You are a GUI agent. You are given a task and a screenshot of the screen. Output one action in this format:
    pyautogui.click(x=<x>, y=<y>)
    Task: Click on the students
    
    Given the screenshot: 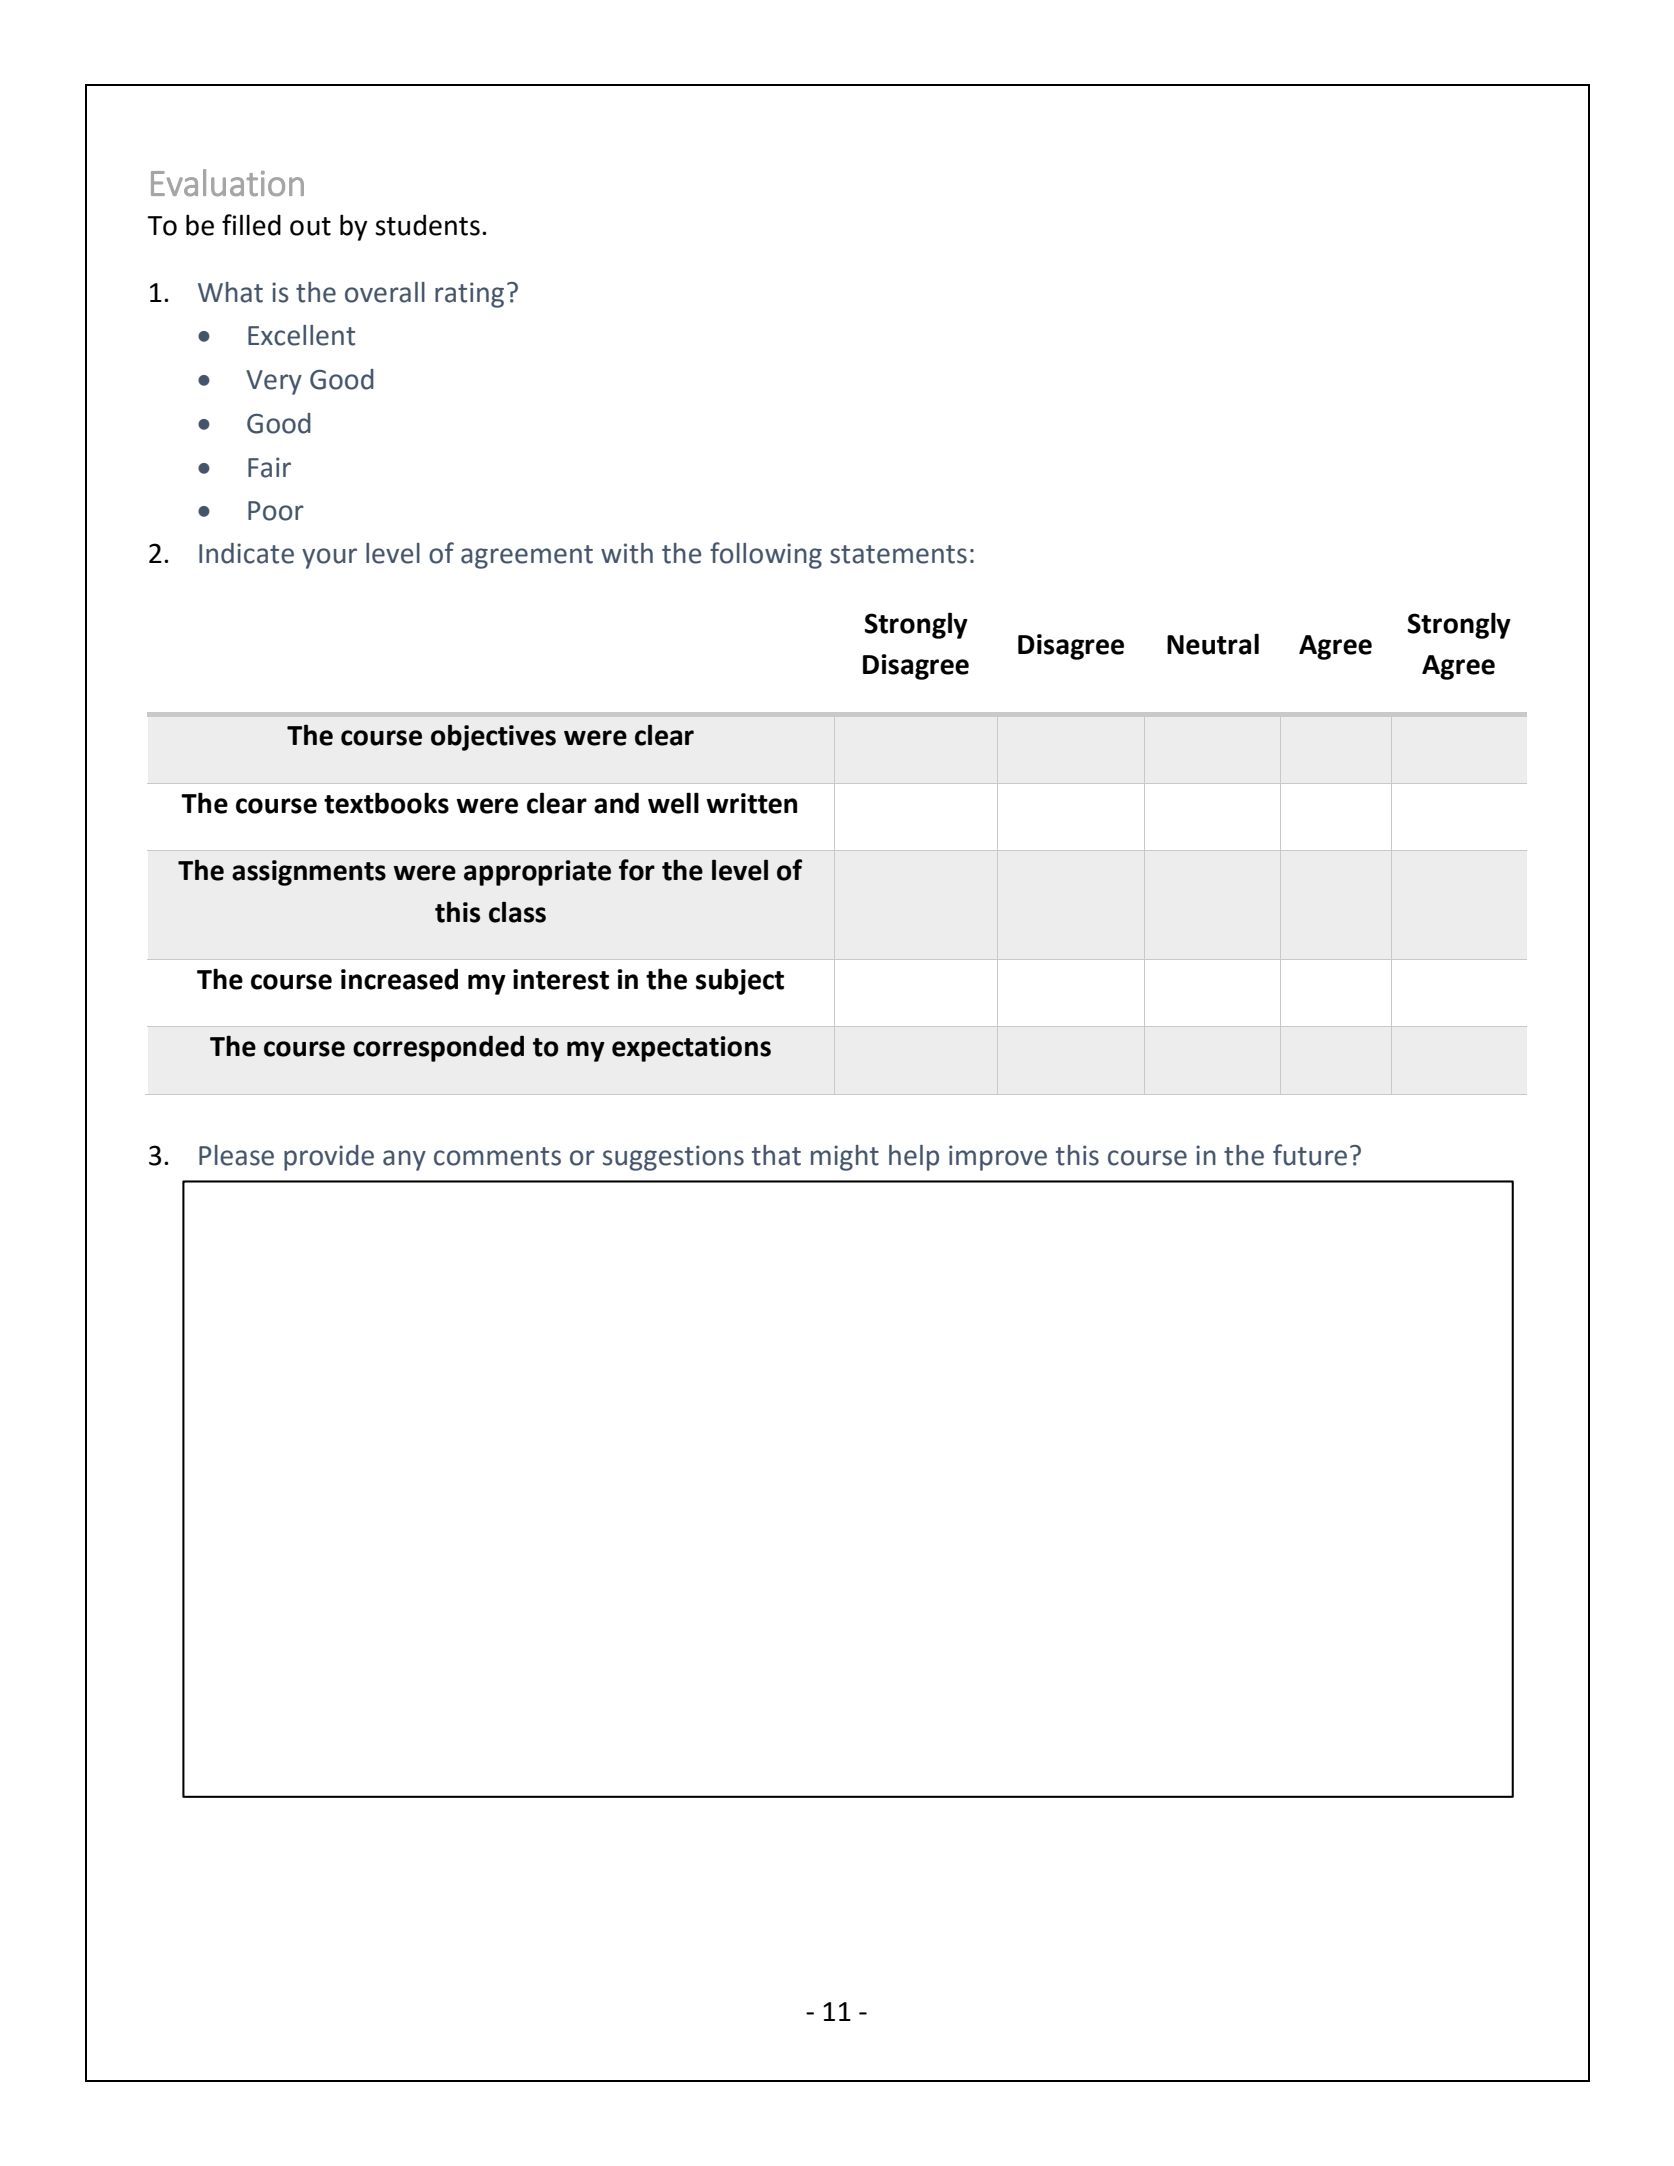 What is the action you would take?
    pyautogui.click(x=427, y=225)
